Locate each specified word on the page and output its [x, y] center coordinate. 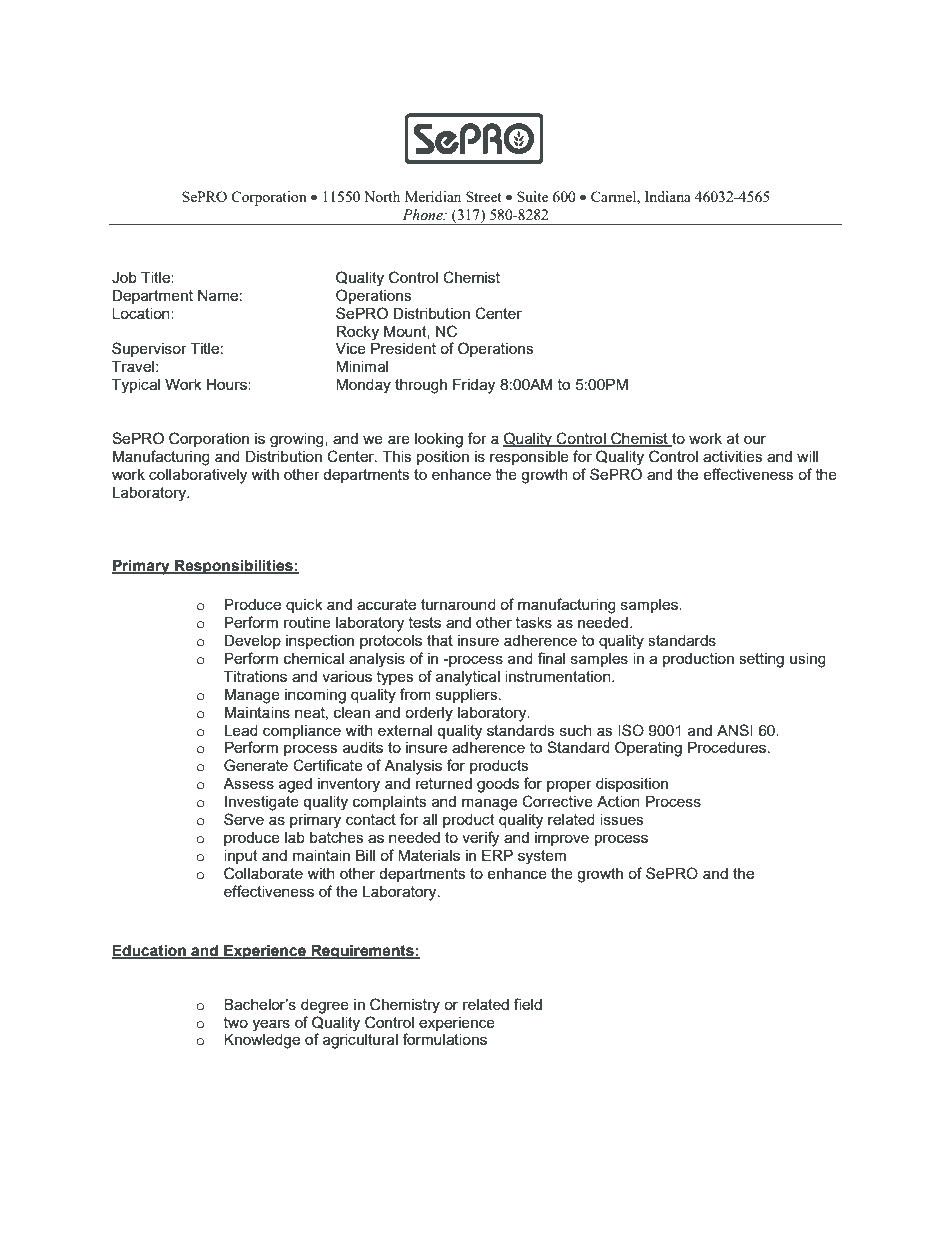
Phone [423, 215]
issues [622, 819]
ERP [497, 855]
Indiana [668, 196]
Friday [474, 386]
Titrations [255, 676]
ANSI [735, 730]
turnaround [458, 604]
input [241, 857]
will [807, 456]
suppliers [468, 696]
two [236, 1022]
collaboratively [198, 476]
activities [733, 456]
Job [124, 278]
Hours [227, 384]
